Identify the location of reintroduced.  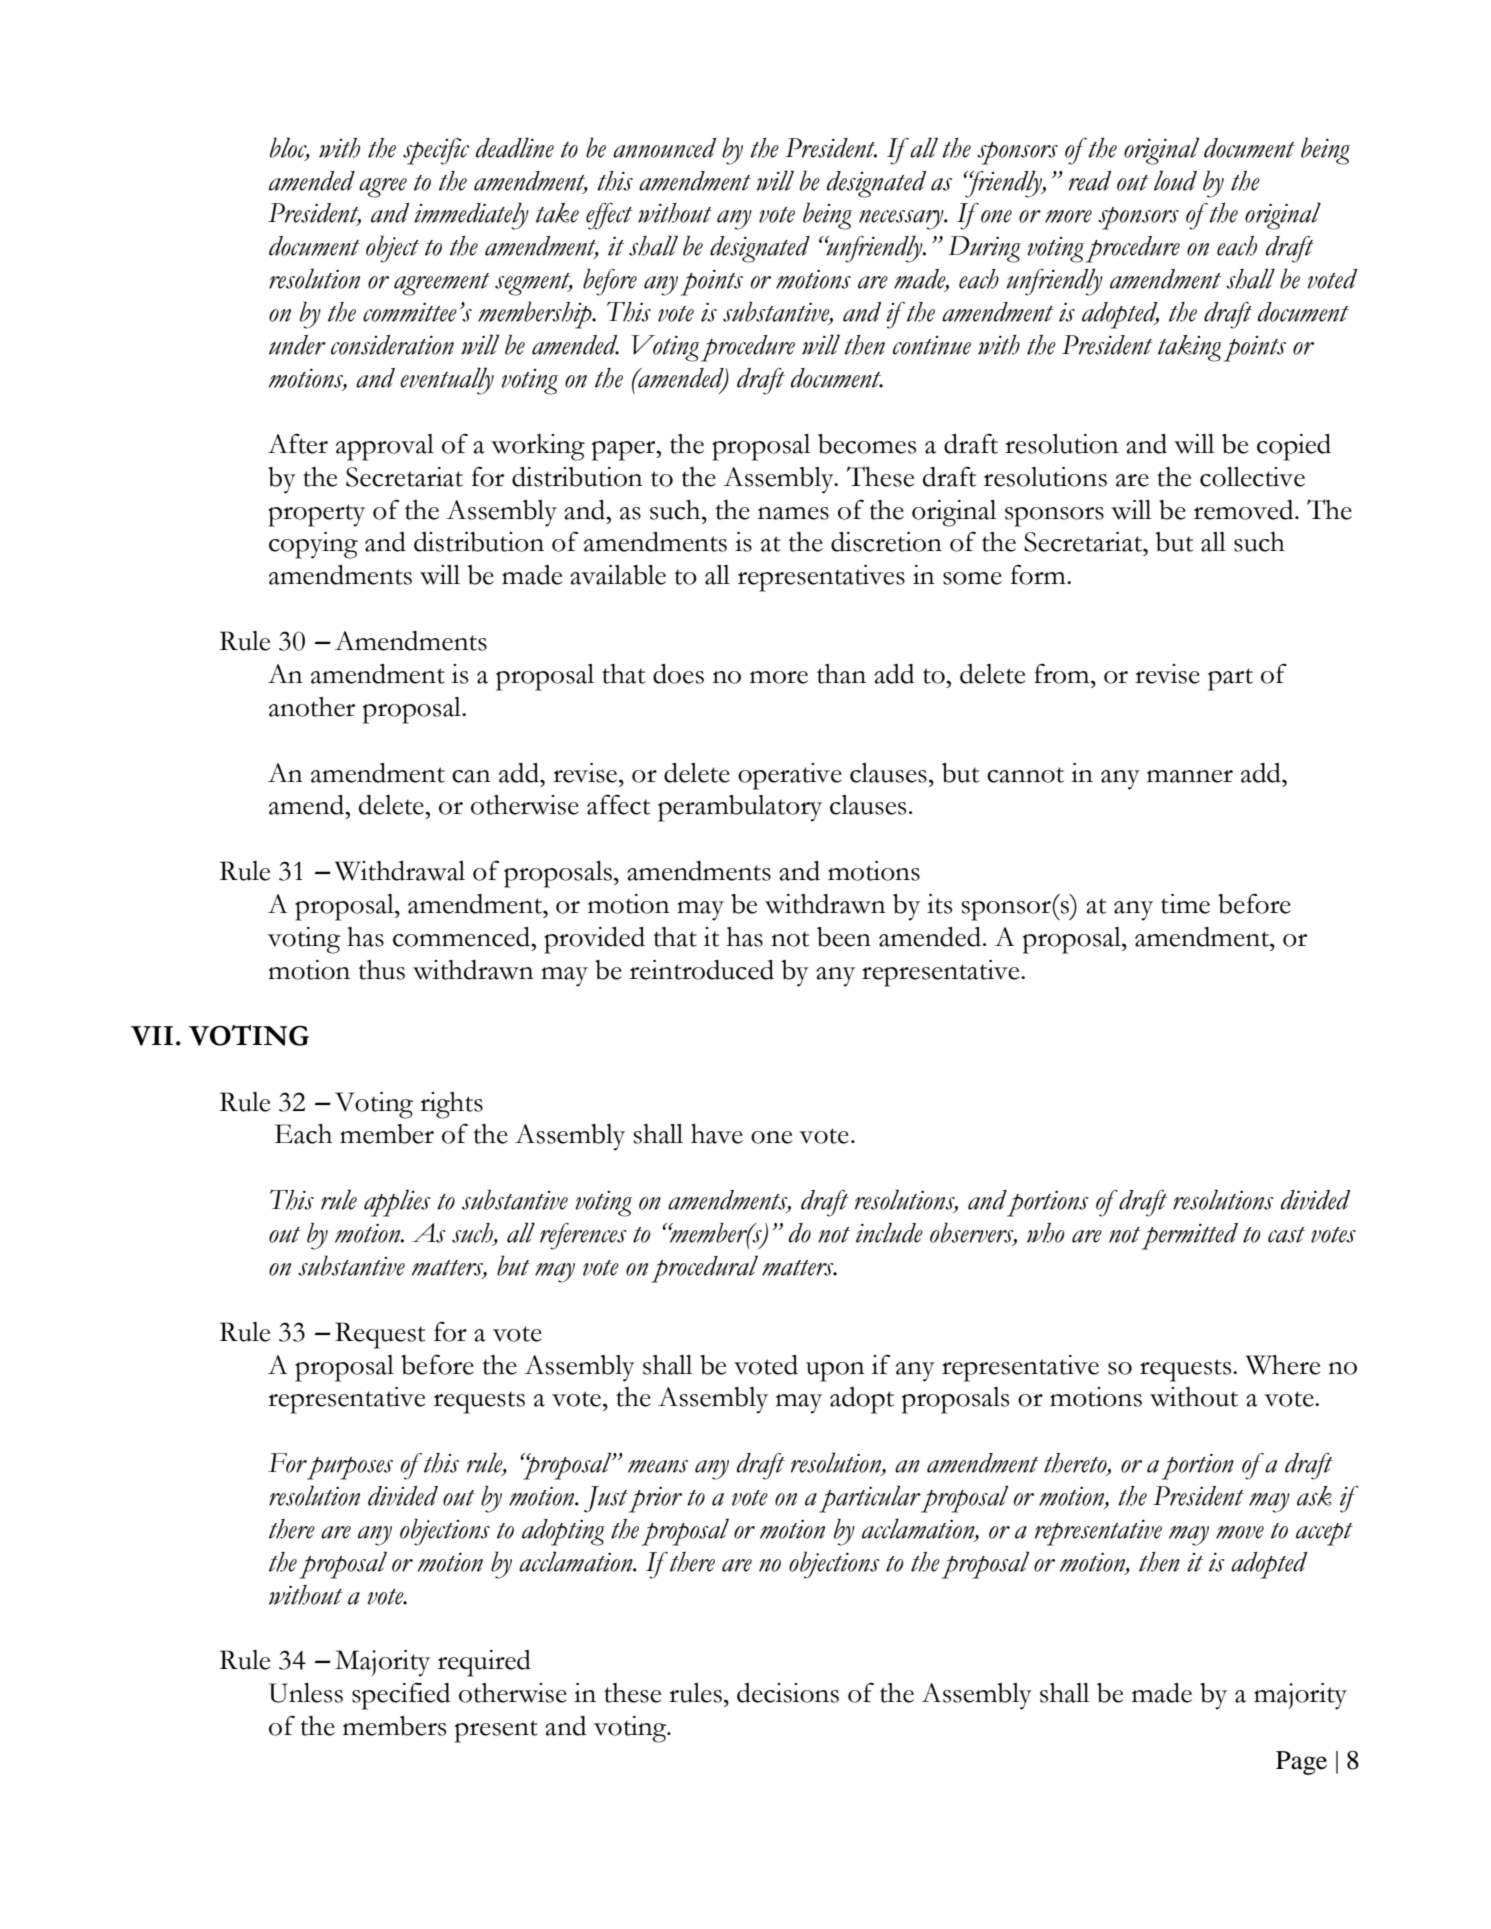
(702, 970).
